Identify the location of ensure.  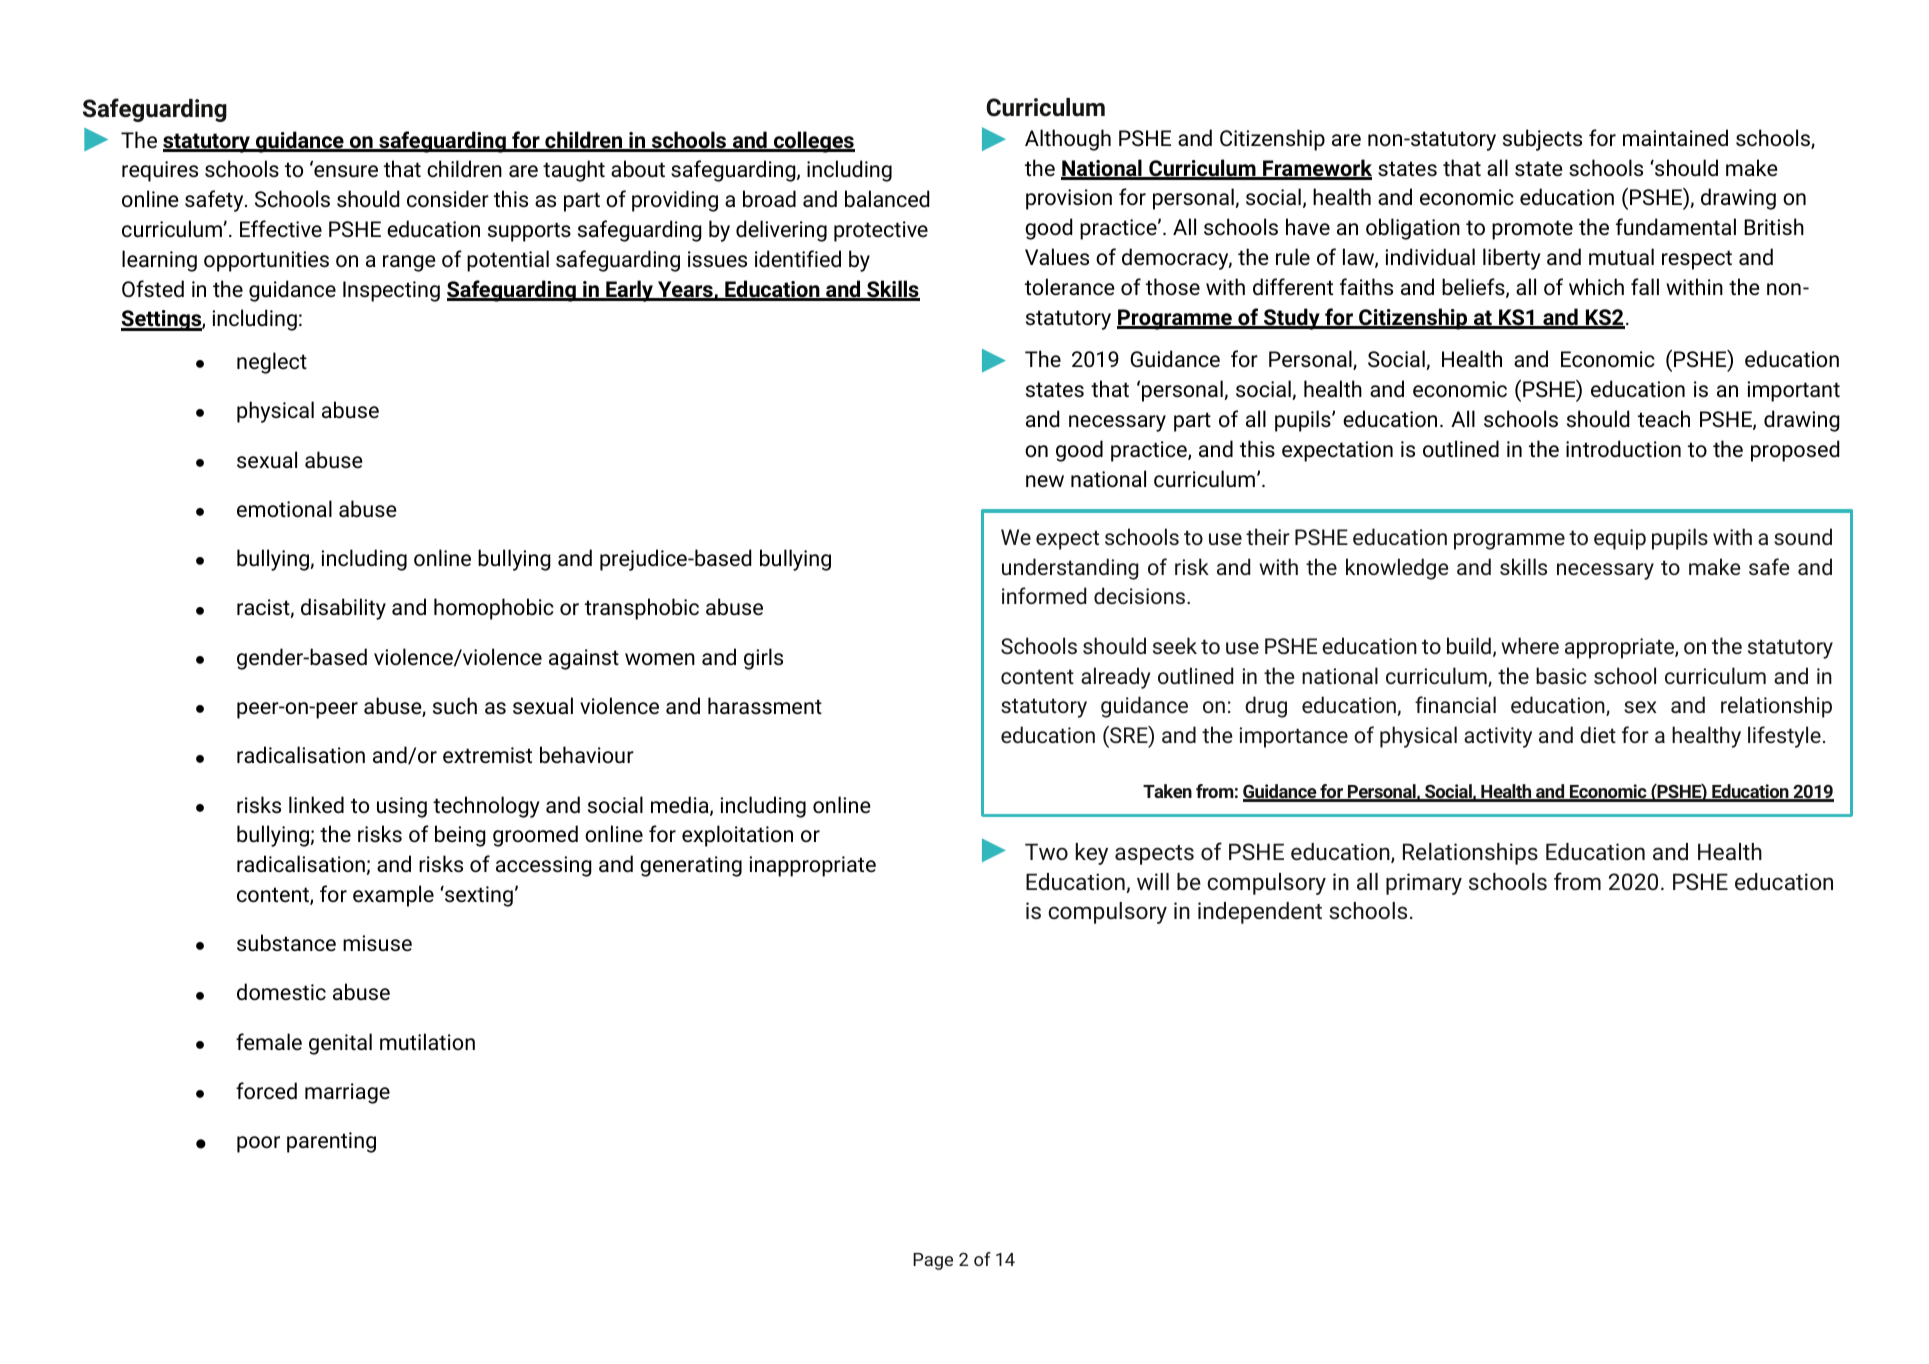
(345, 171).
